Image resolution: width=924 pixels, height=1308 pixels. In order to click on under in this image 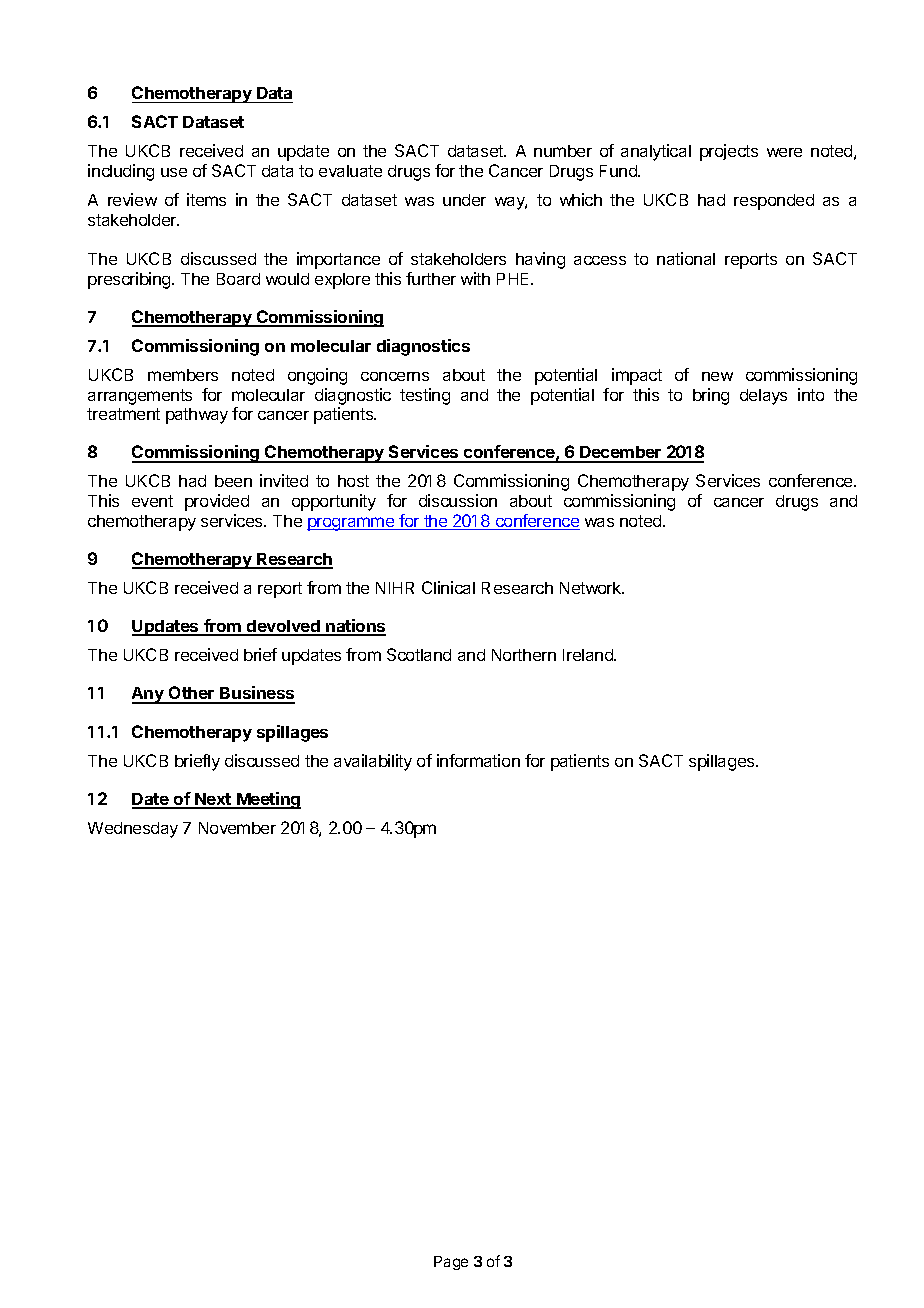, I will do `click(464, 200)`.
